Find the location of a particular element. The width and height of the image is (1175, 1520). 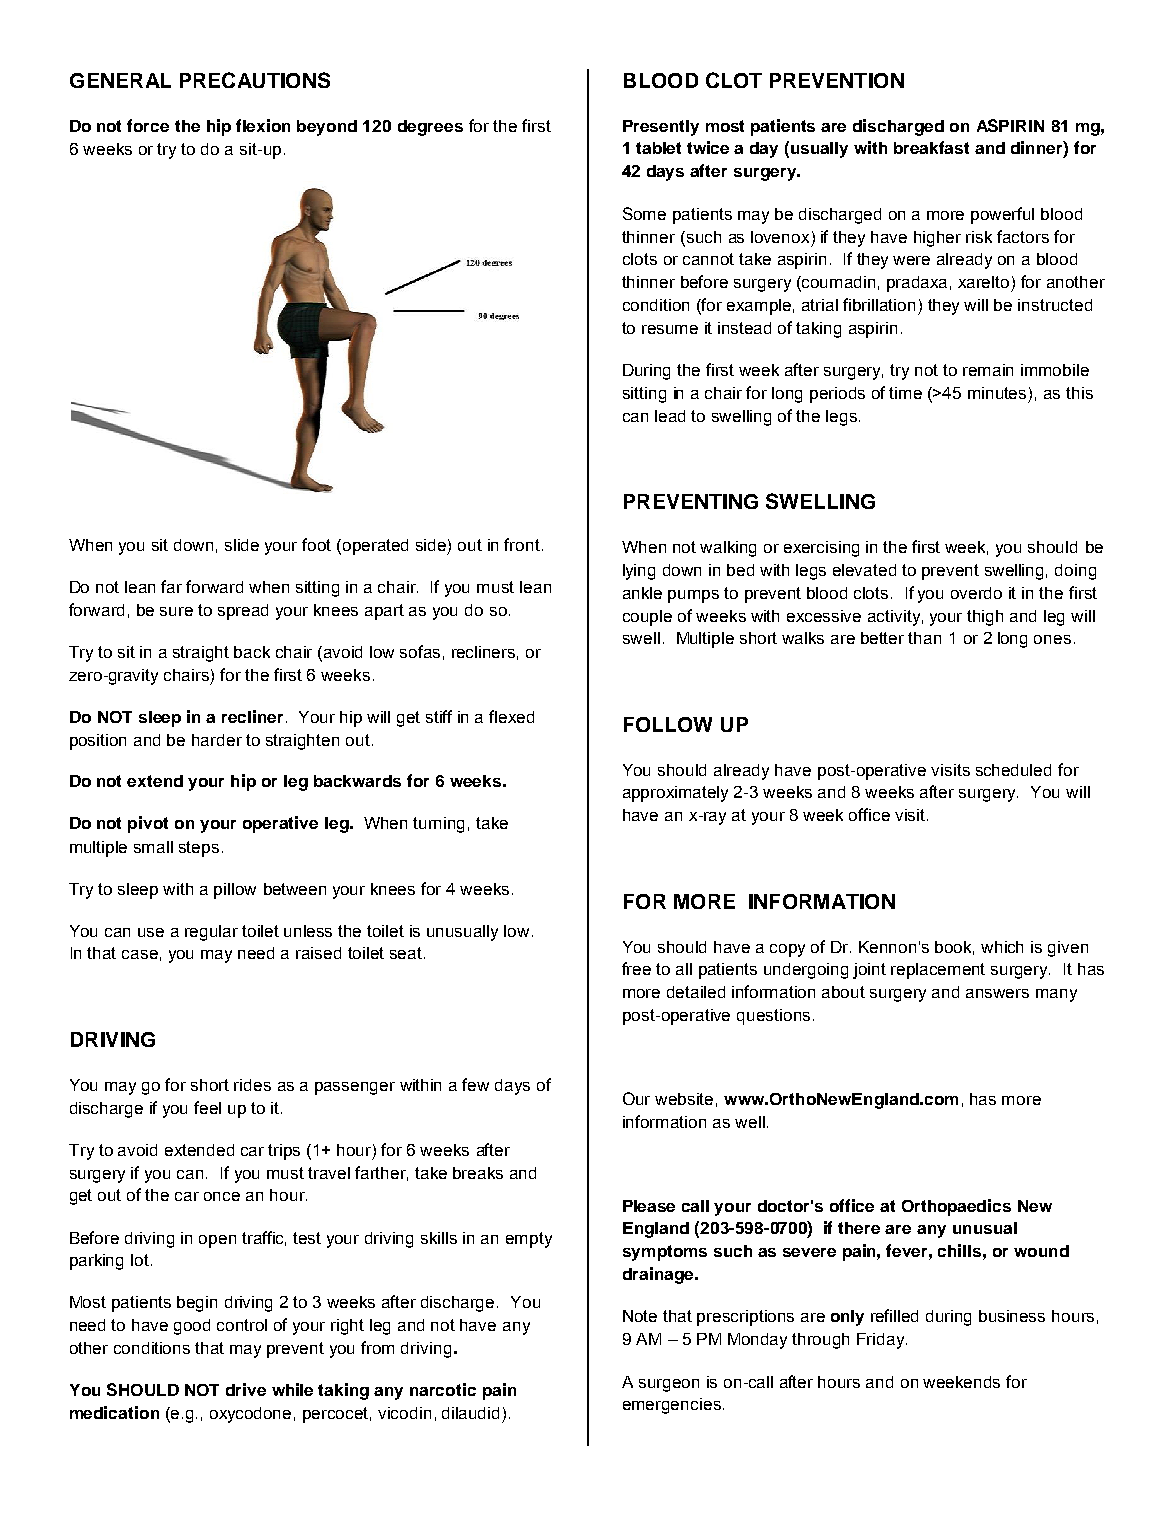

approximately is located at coordinates (675, 794).
